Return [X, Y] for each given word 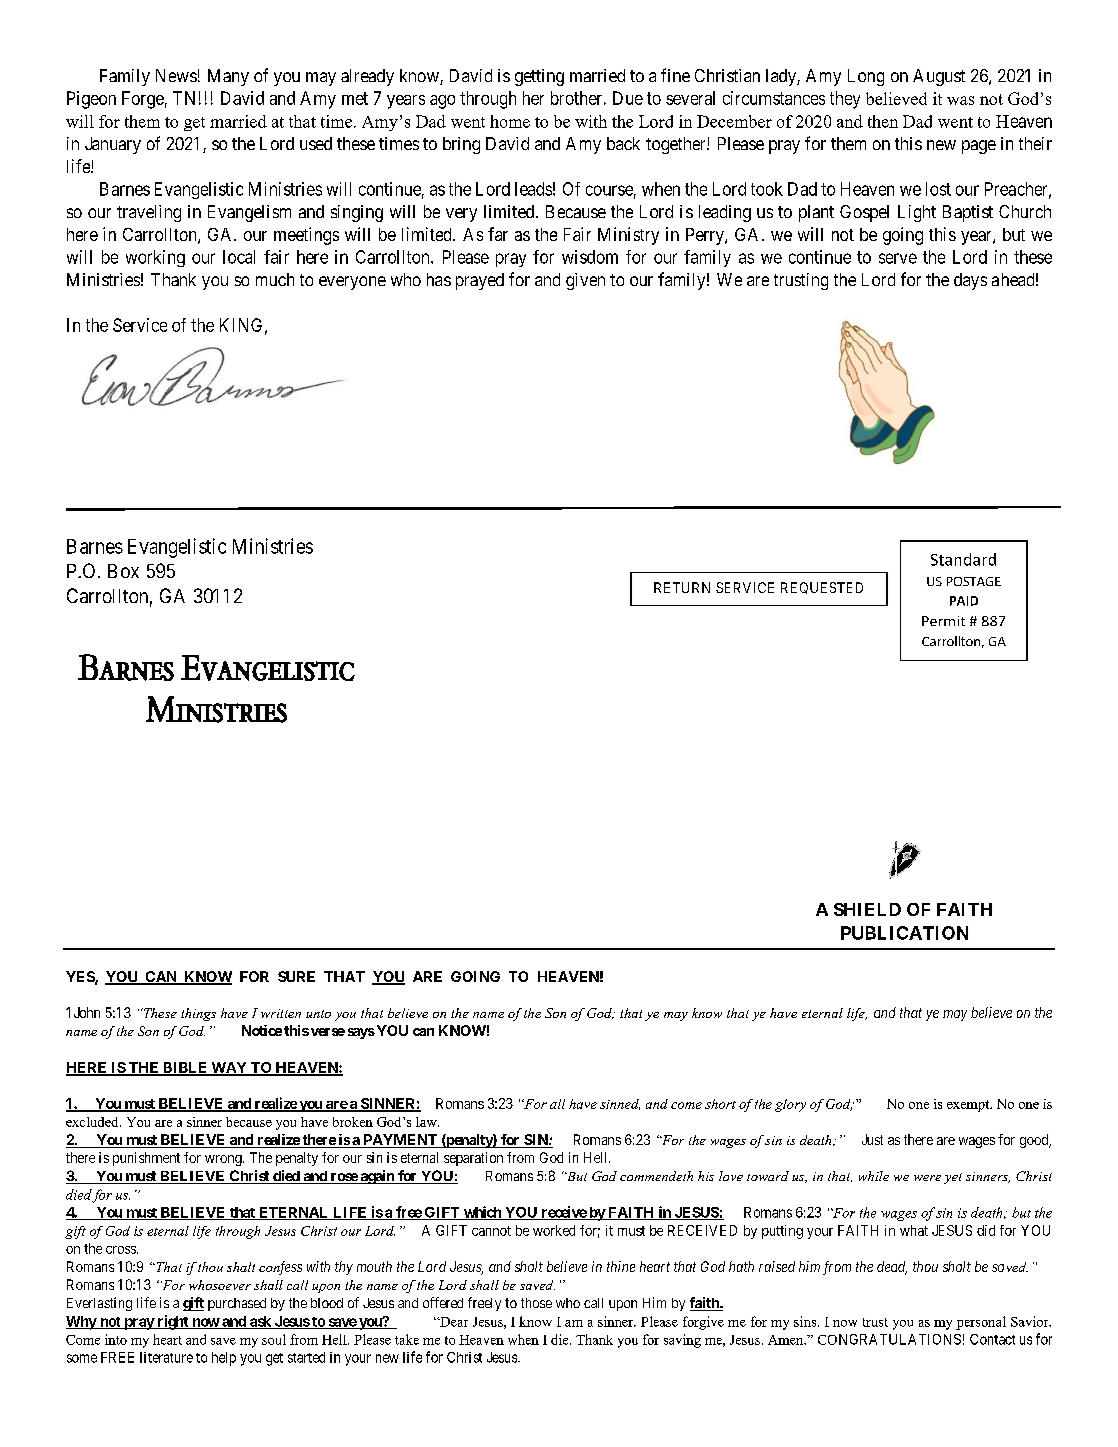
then [883, 121]
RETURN [682, 587]
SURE [296, 976]
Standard [963, 559]
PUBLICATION [904, 933]
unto [318, 1014]
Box [123, 571]
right [173, 1322]
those [536, 1303]
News [176, 75]
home [510, 121]
